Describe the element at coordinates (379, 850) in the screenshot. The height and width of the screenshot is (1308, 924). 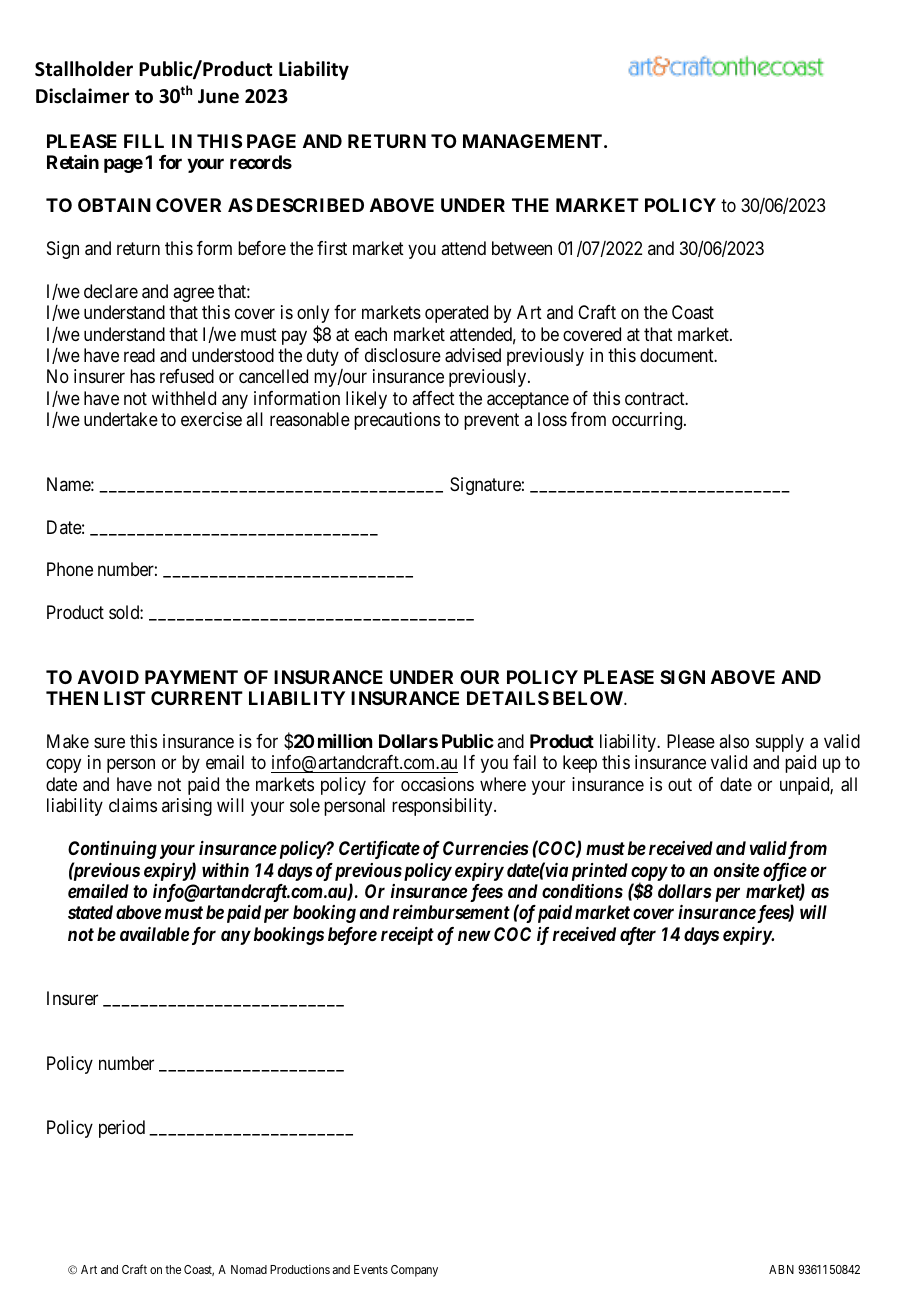
I see `Certificate` at that location.
